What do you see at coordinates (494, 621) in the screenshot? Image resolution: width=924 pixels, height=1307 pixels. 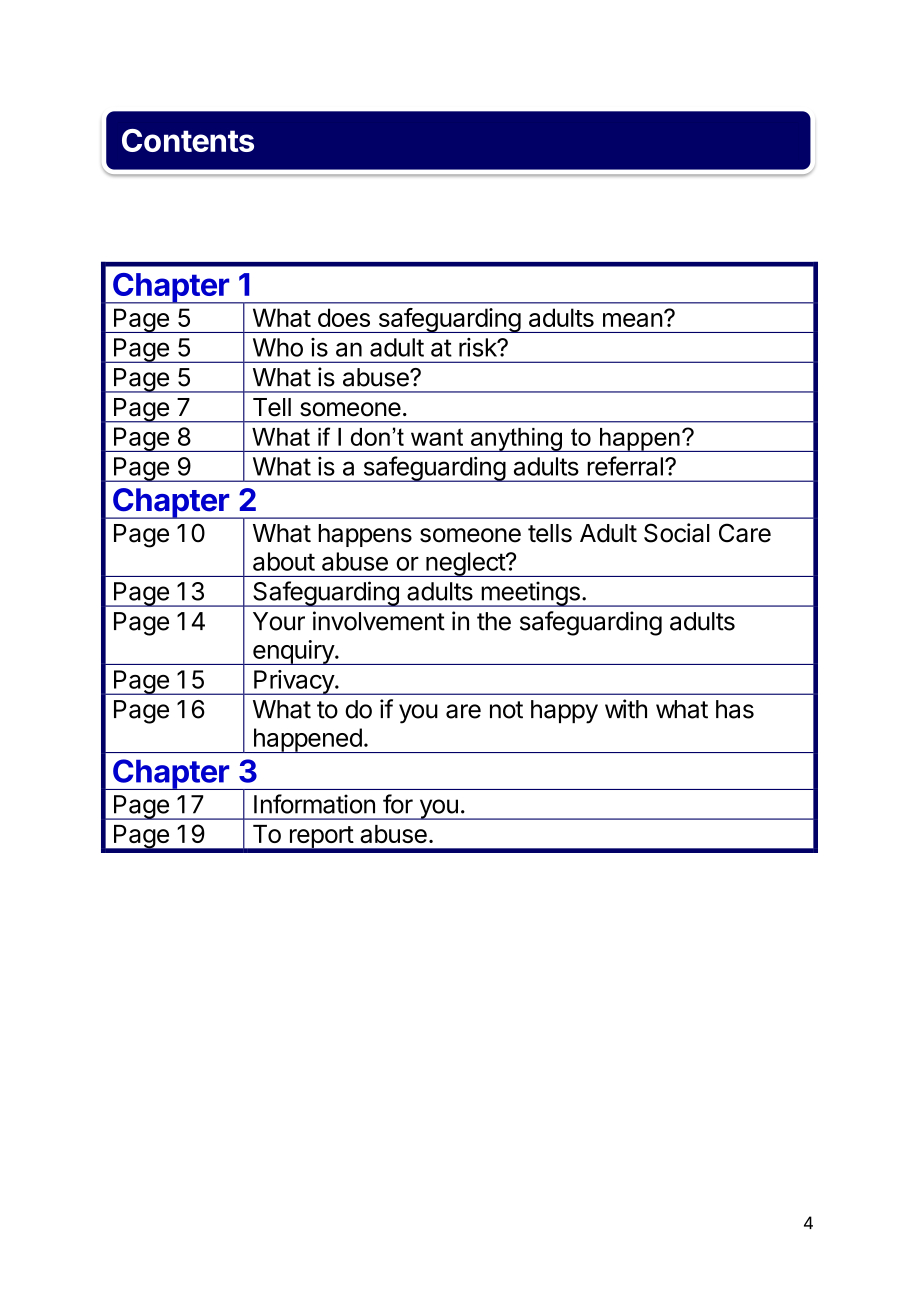 I see `the` at bounding box center [494, 621].
